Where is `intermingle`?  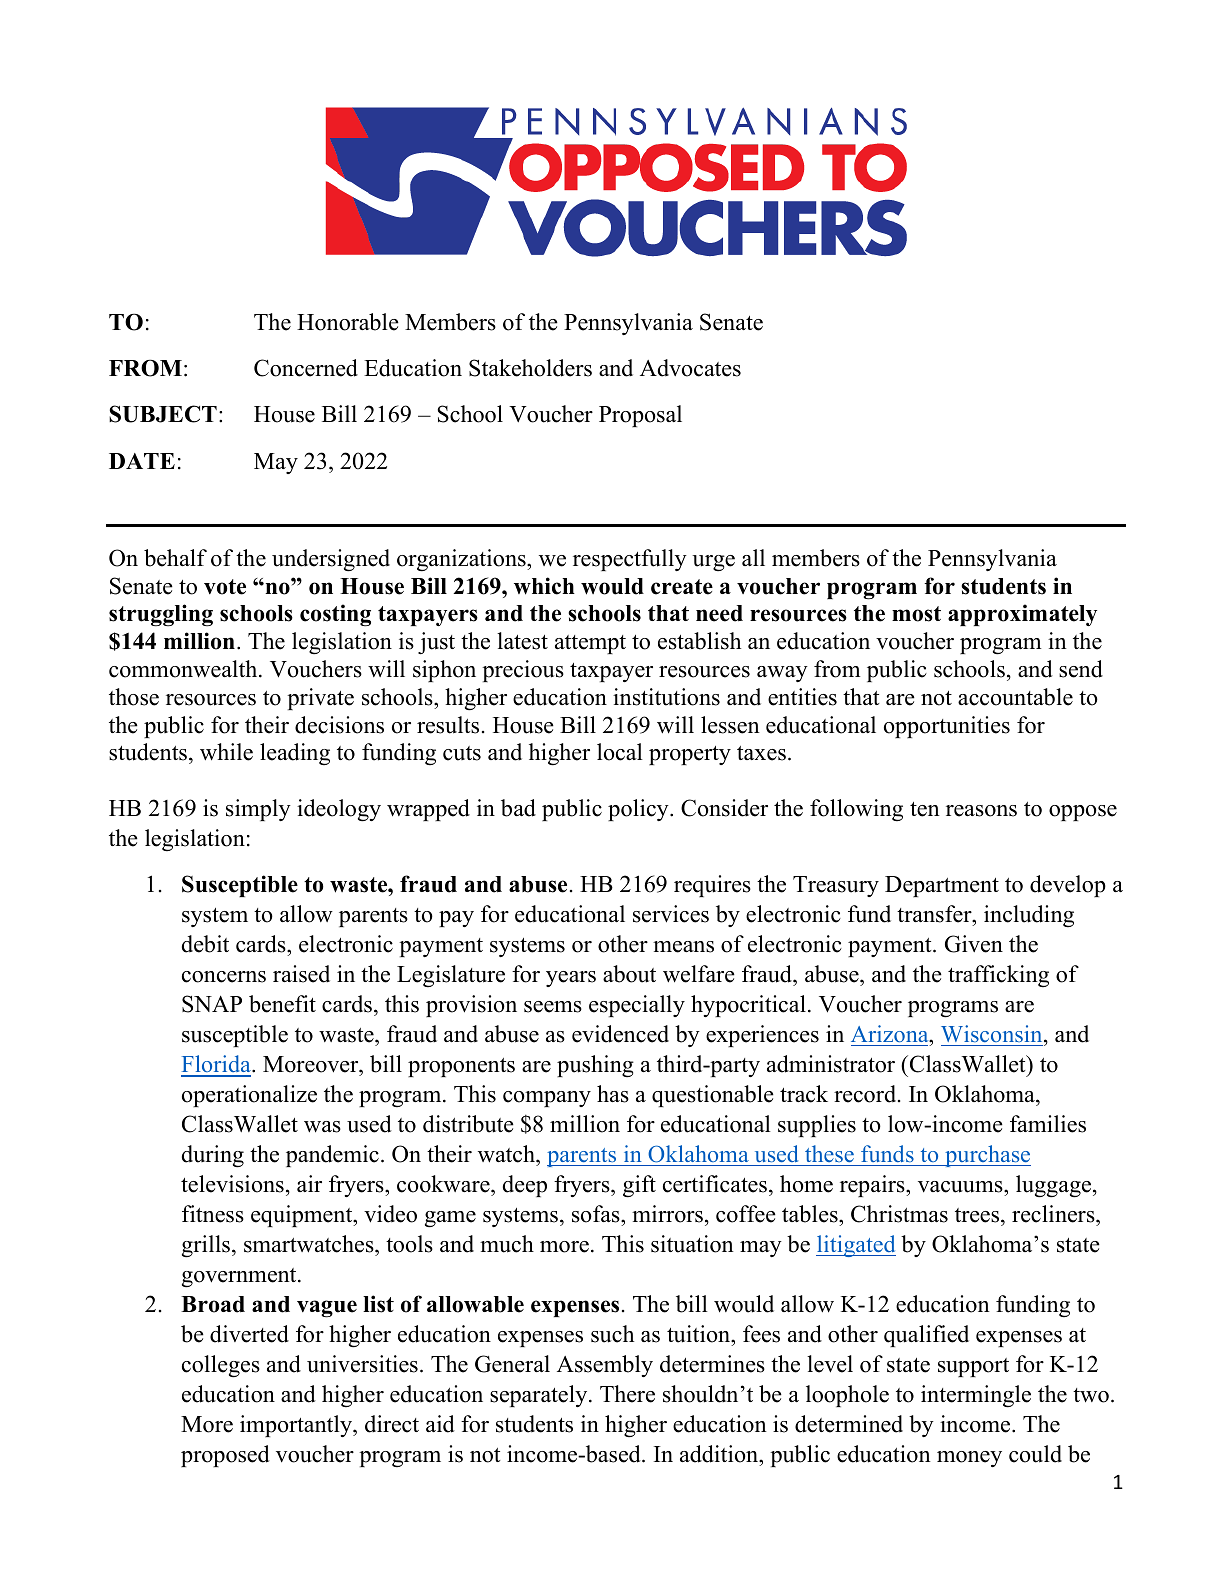
intermingle is located at coordinates (976, 1396).
